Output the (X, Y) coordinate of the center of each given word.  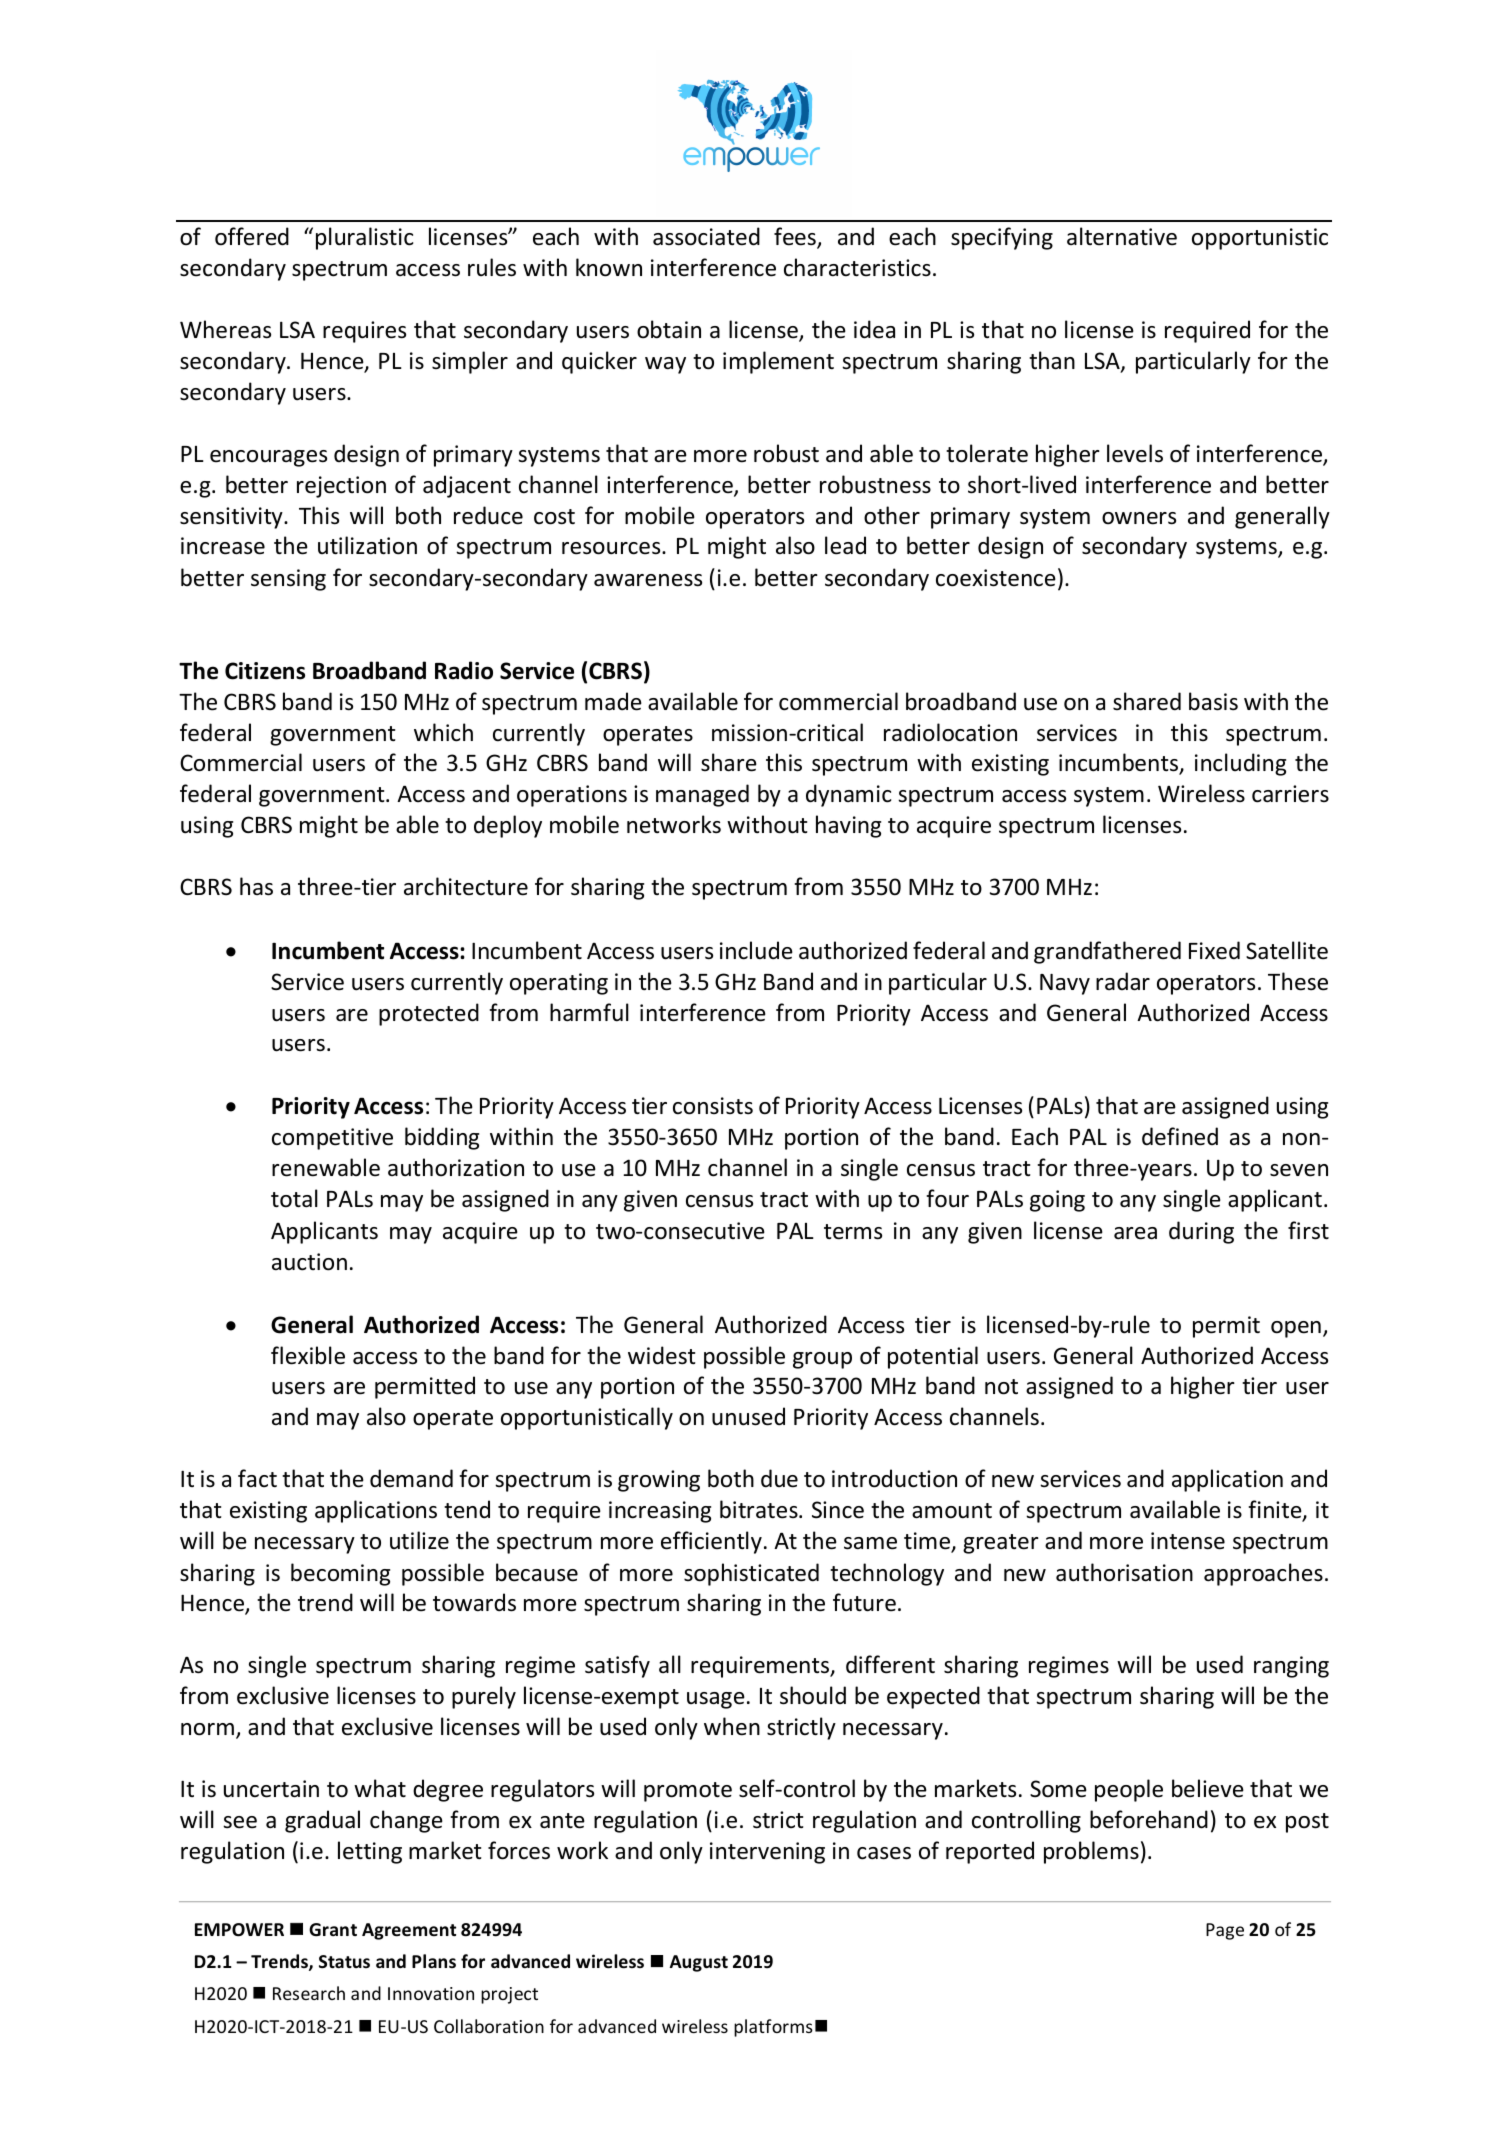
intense (1188, 1541)
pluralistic (364, 238)
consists (713, 1106)
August (699, 1963)
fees (796, 238)
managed (702, 795)
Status (344, 1961)
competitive (332, 1139)
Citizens (265, 671)
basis (1213, 701)
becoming (340, 1574)
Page (1225, 1931)
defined (1180, 1136)
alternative (1122, 236)
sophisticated (751, 1574)
